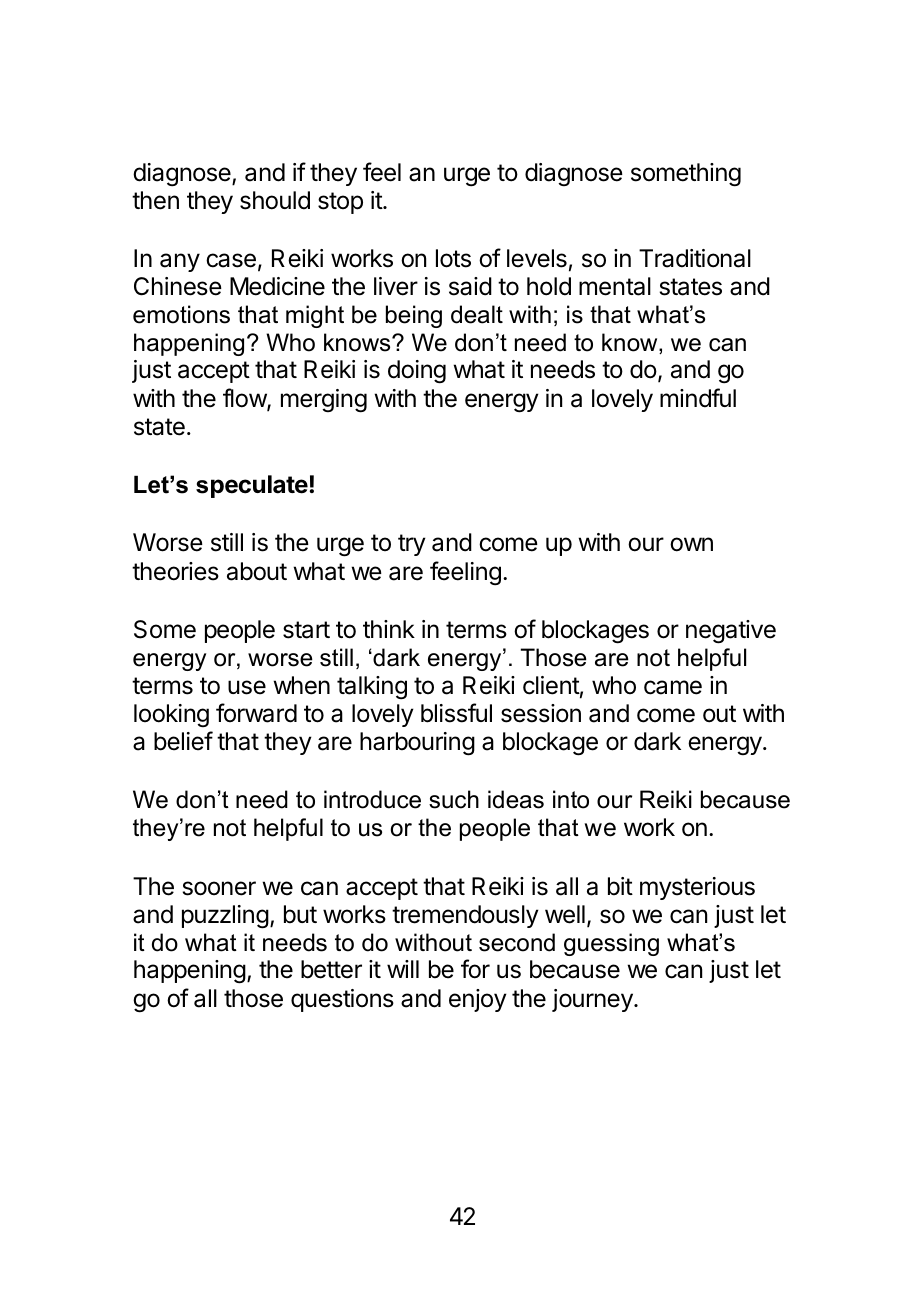  Describe the element at coordinates (403, 969) in the image. I see `will` at that location.
